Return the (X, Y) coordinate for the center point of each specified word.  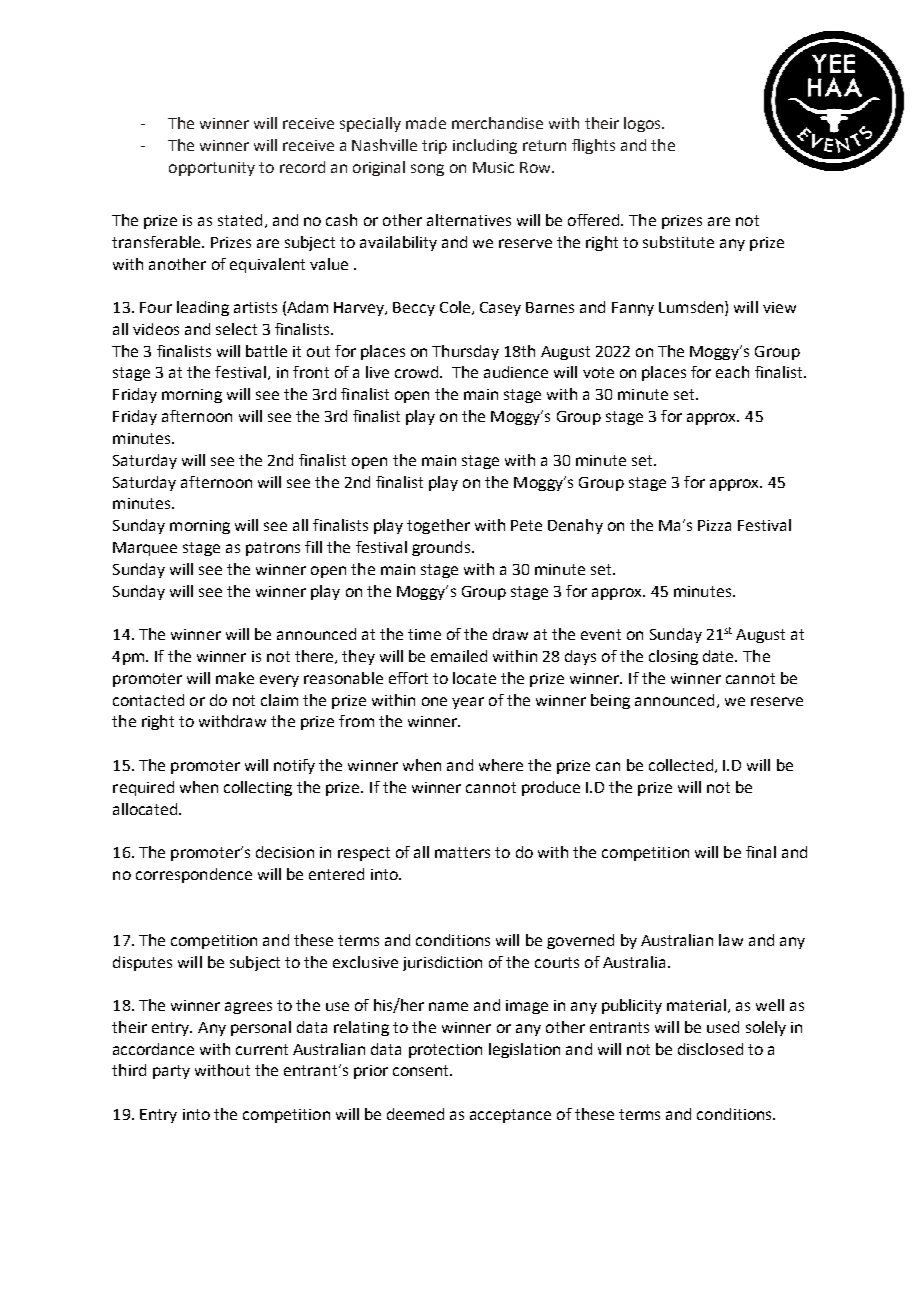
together (438, 526)
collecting (258, 788)
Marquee (145, 549)
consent (422, 1070)
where (501, 765)
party (171, 1072)
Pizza (714, 525)
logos (643, 124)
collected (681, 765)
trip (434, 147)
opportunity (212, 169)
